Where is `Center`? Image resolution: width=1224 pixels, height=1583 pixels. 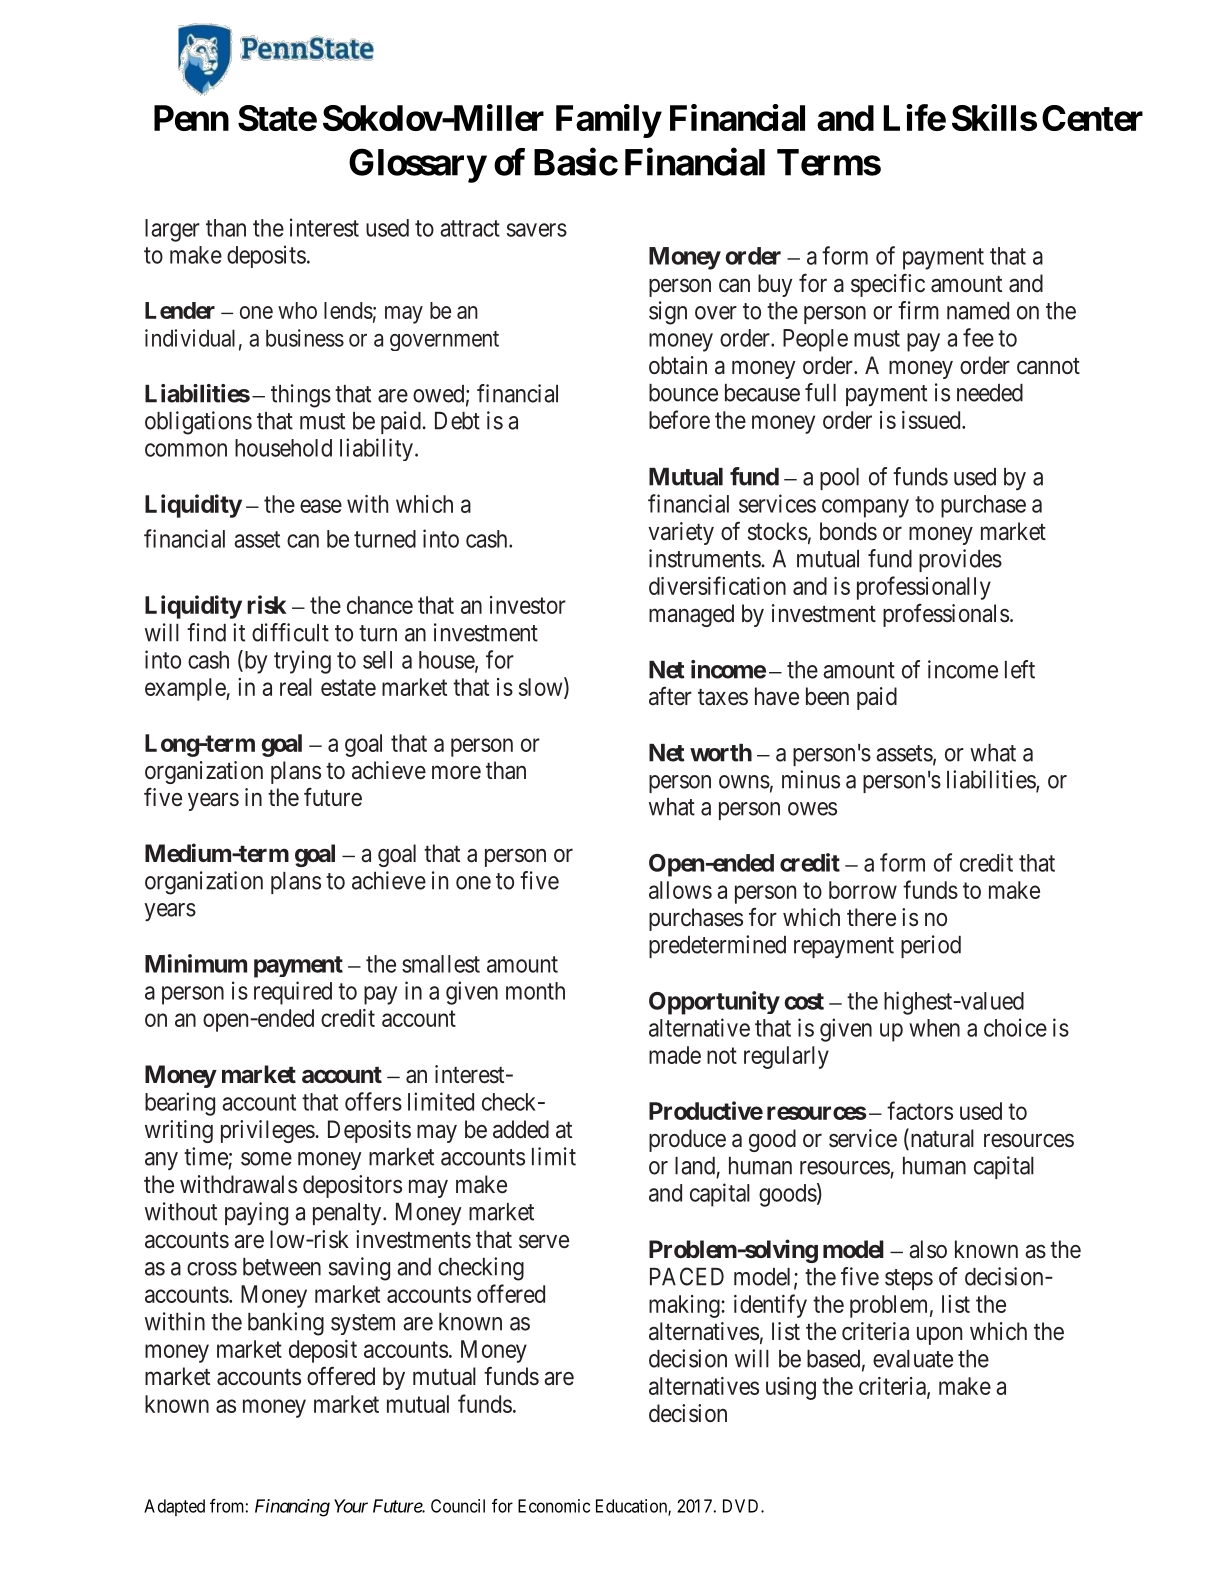 Center is located at coordinates (1092, 118).
